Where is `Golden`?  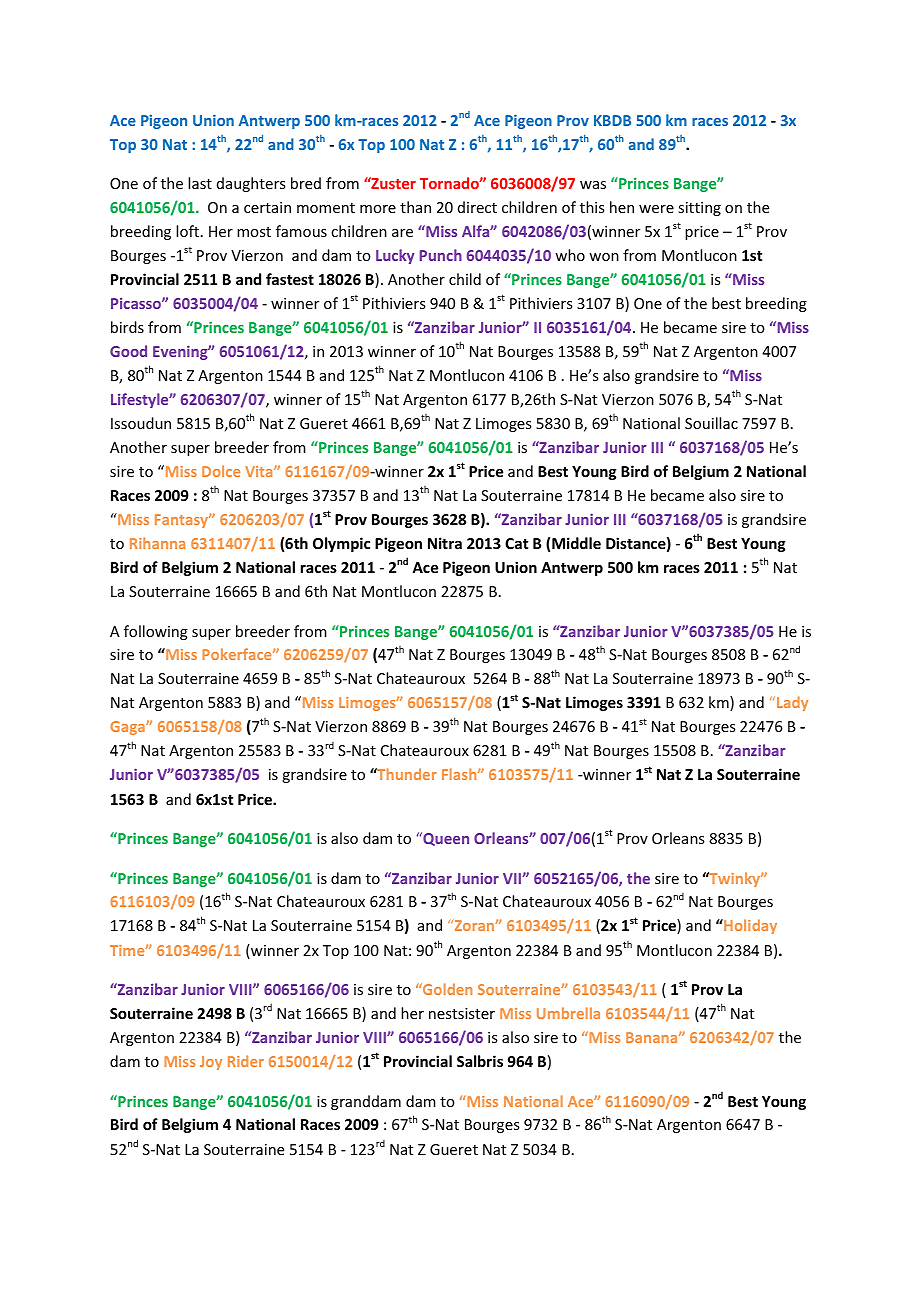
Golden is located at coordinates (446, 989).
